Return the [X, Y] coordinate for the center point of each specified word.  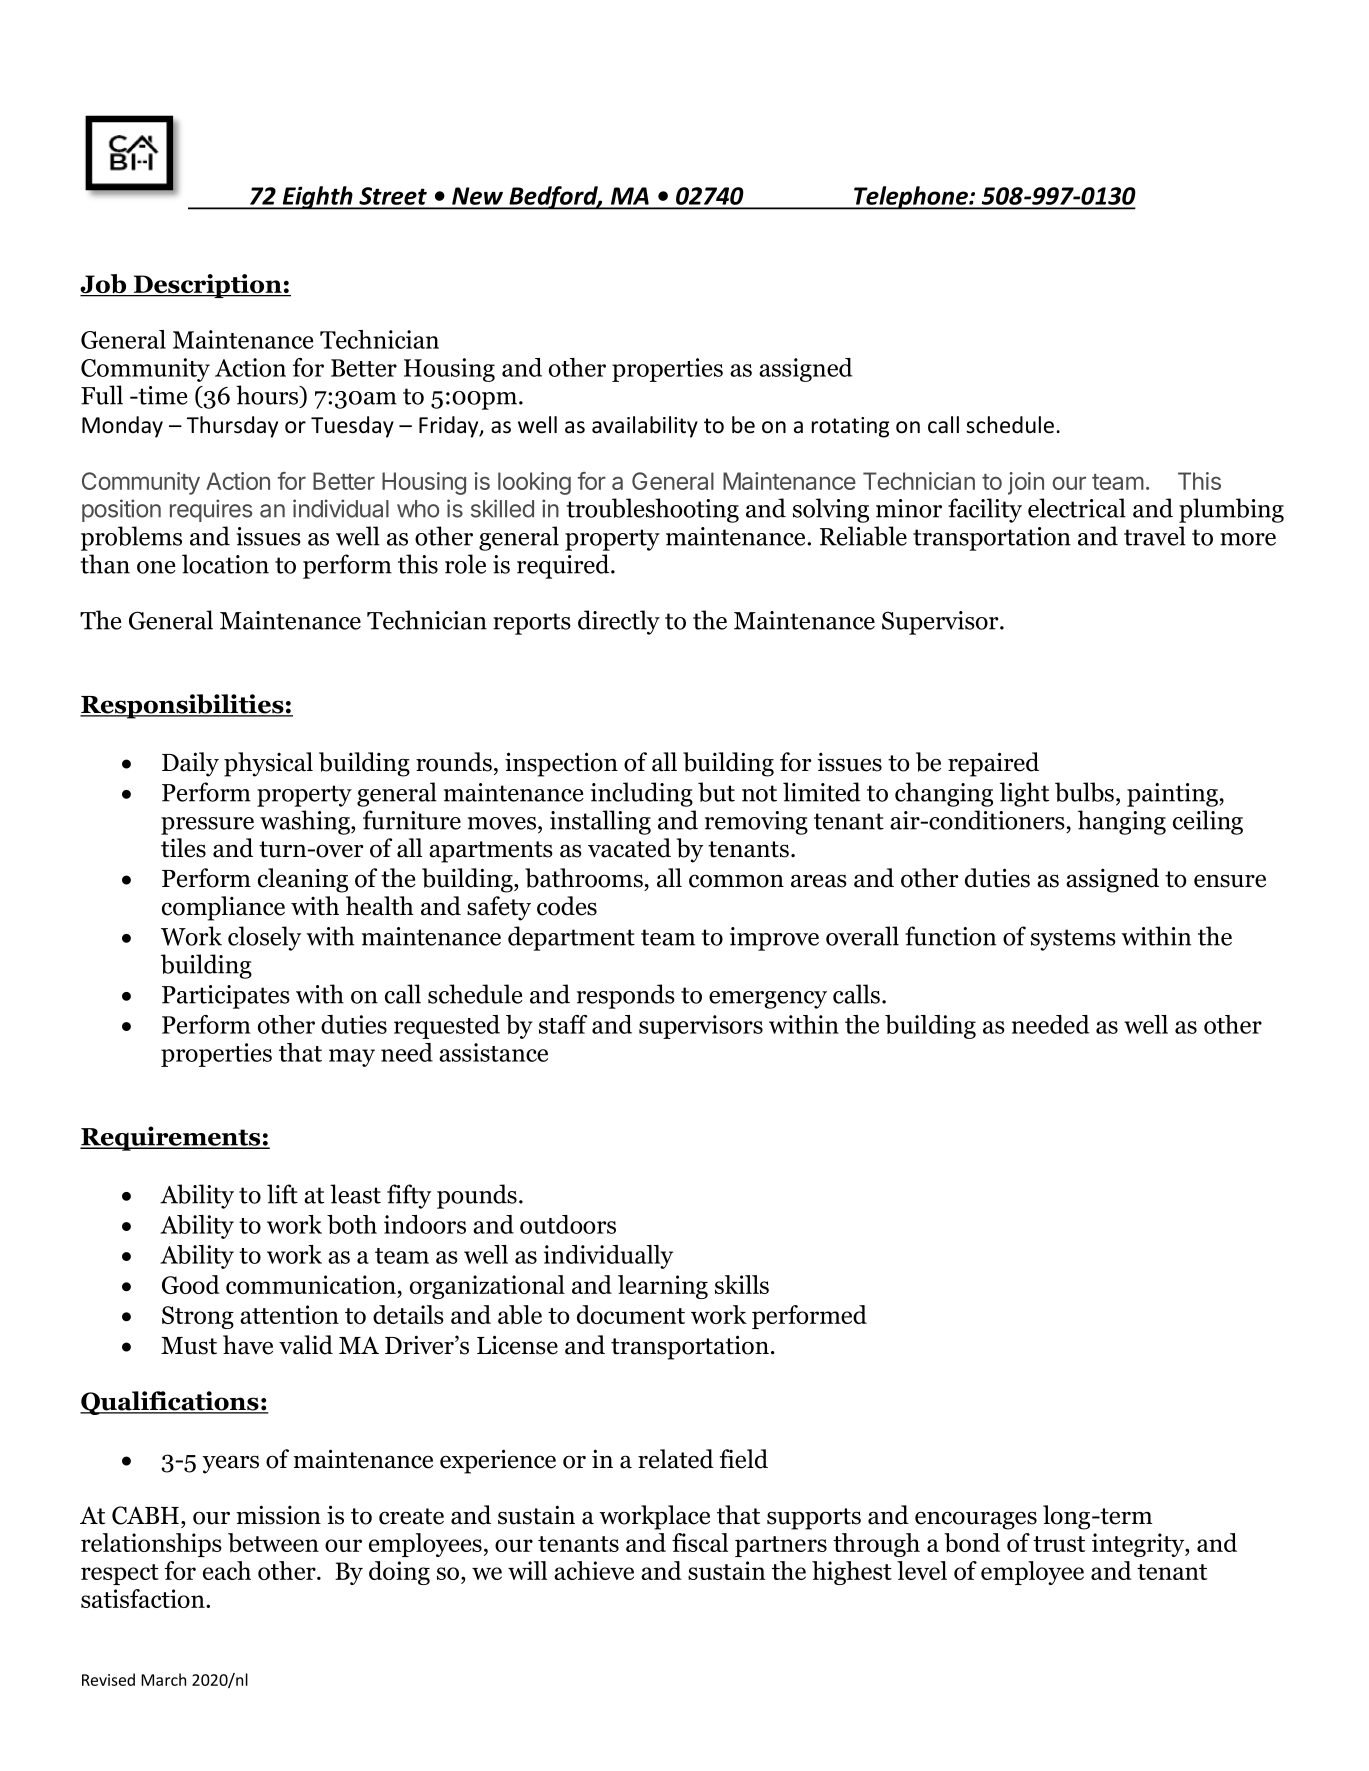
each [227, 1570]
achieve [594, 1570]
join [1026, 483]
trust [1059, 1544]
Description [207, 286]
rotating [850, 427]
